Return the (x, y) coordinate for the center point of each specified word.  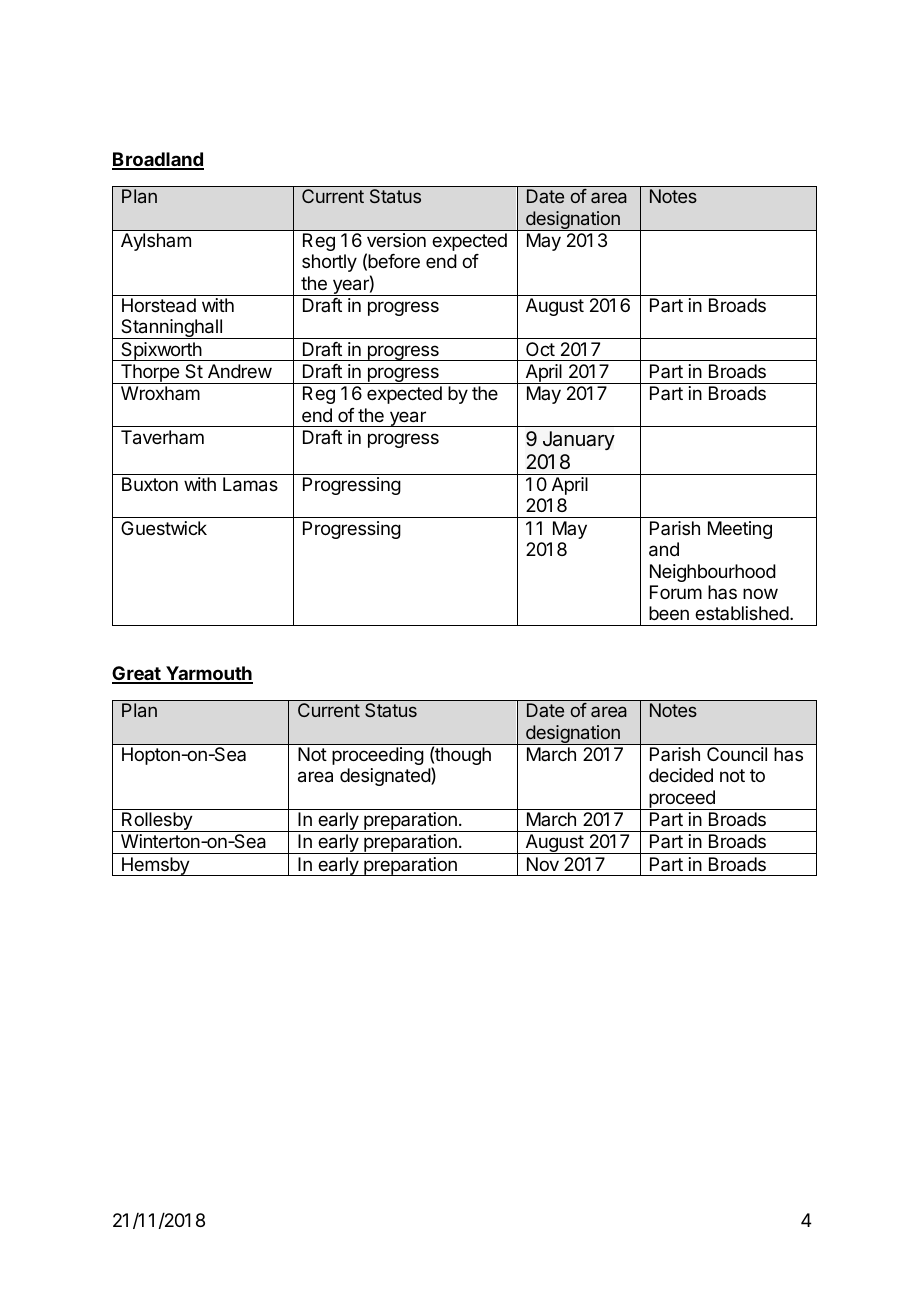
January (579, 440)
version (396, 240)
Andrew (240, 371)
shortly (329, 263)
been (669, 613)
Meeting (740, 530)
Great (137, 674)
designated (386, 776)
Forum (676, 592)
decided (681, 775)
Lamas (250, 484)
